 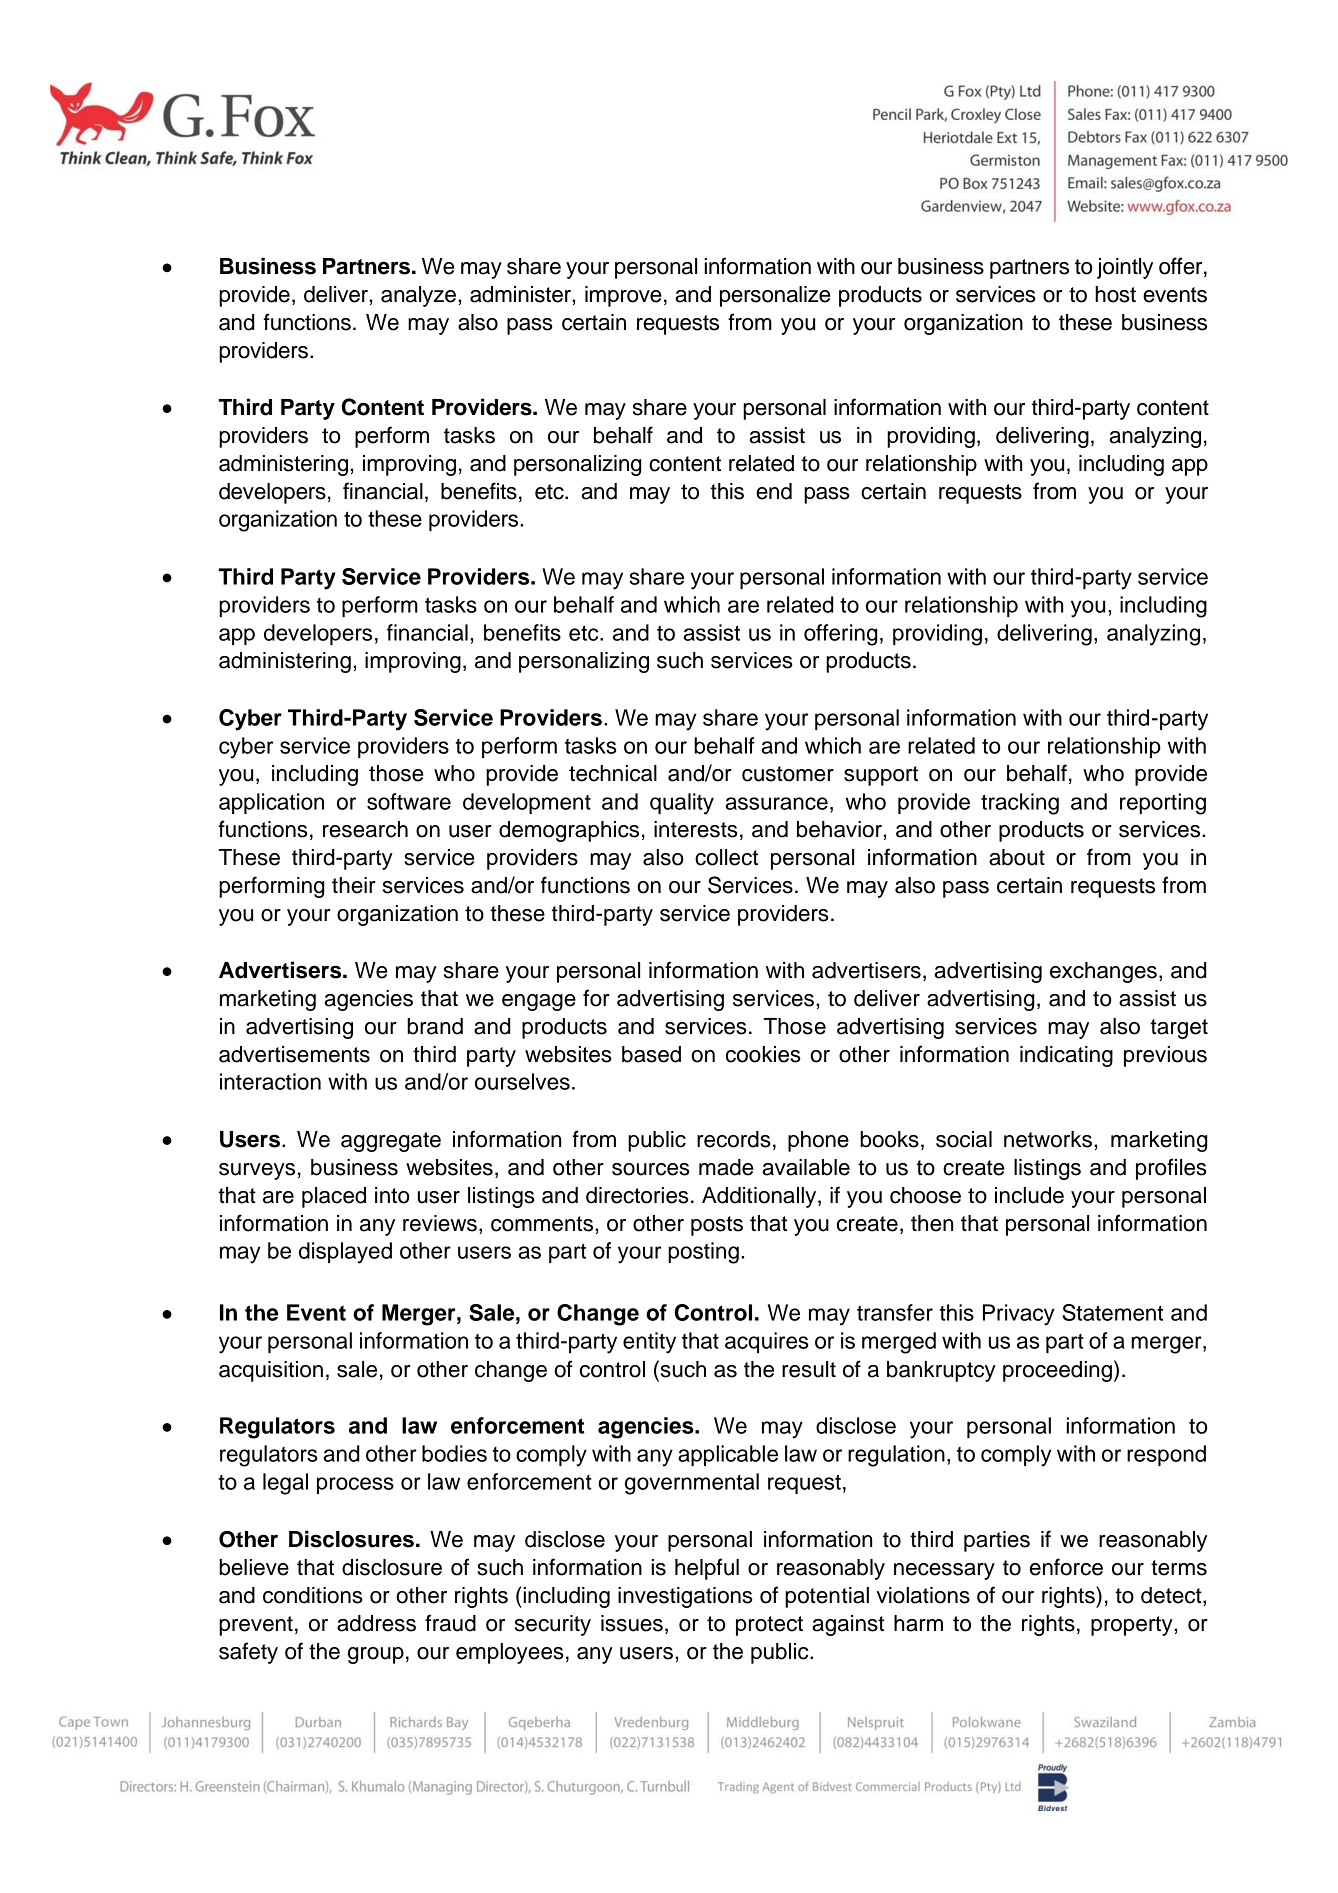 What do you see at coordinates (334, 1197) in the screenshot?
I see `placed` at bounding box center [334, 1197].
